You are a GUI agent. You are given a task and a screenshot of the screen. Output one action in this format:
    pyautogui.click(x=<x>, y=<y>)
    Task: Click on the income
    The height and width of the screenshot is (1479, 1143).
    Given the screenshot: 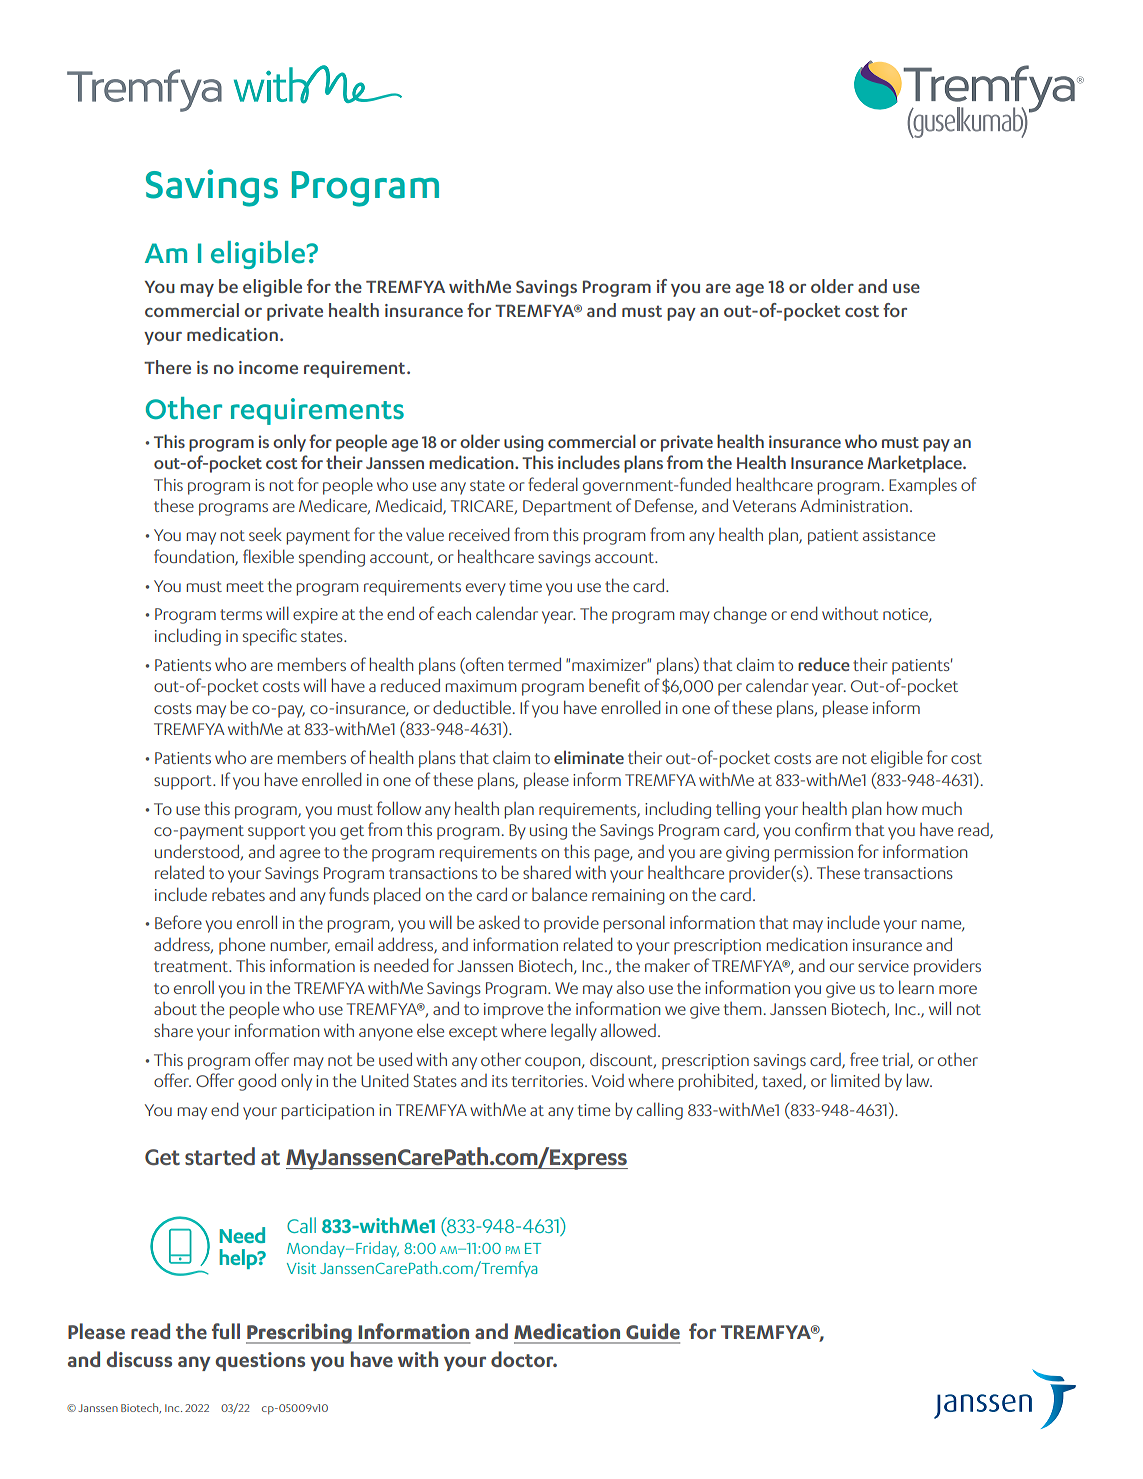 What is the action you would take?
    pyautogui.click(x=268, y=367)
